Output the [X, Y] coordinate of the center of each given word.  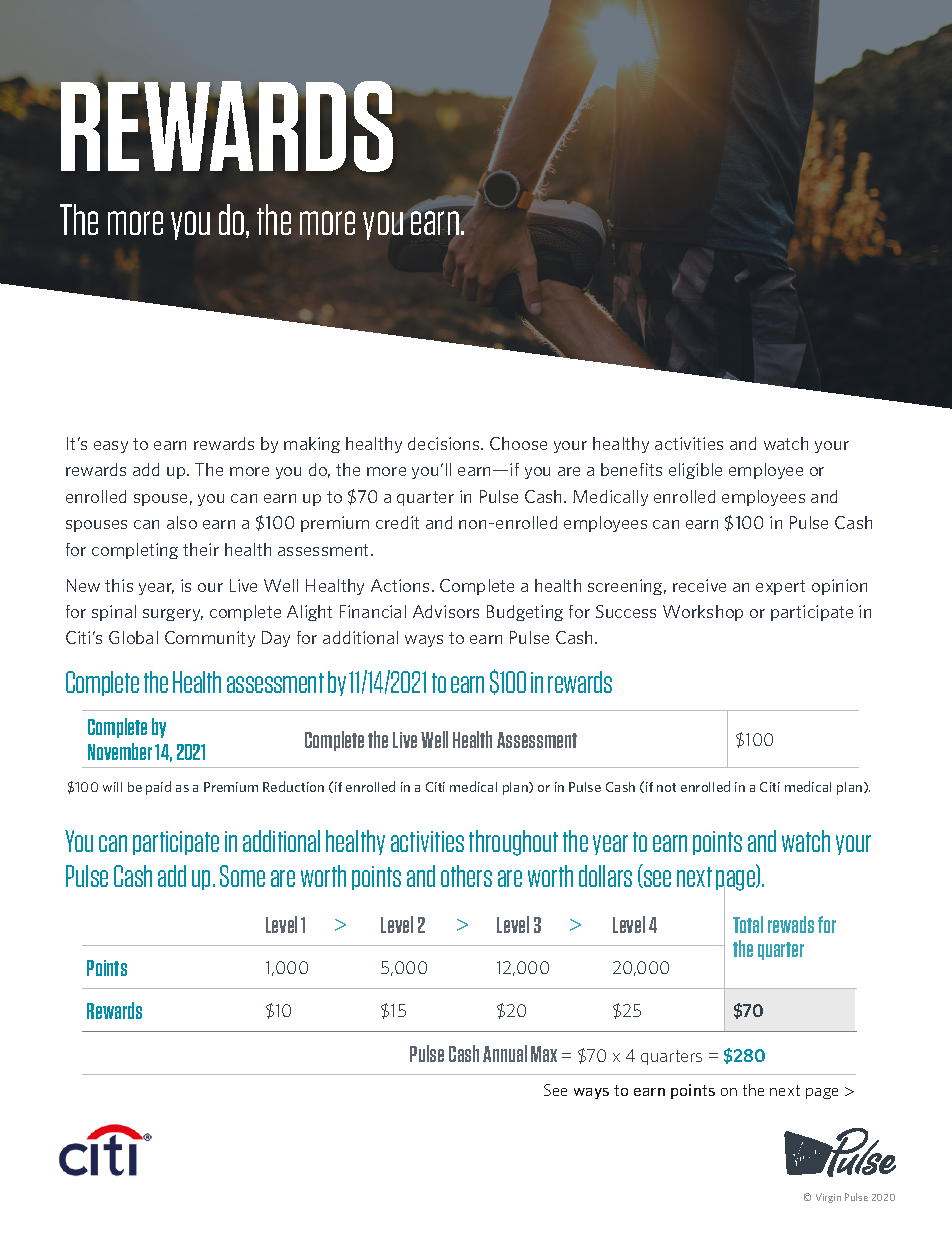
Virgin [828, 1198]
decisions [445, 443]
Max [544, 1054]
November [120, 751]
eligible [695, 471]
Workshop [703, 613]
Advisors [446, 611]
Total [748, 924]
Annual [505, 1053]
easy [111, 447]
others [466, 876]
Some [242, 876]
